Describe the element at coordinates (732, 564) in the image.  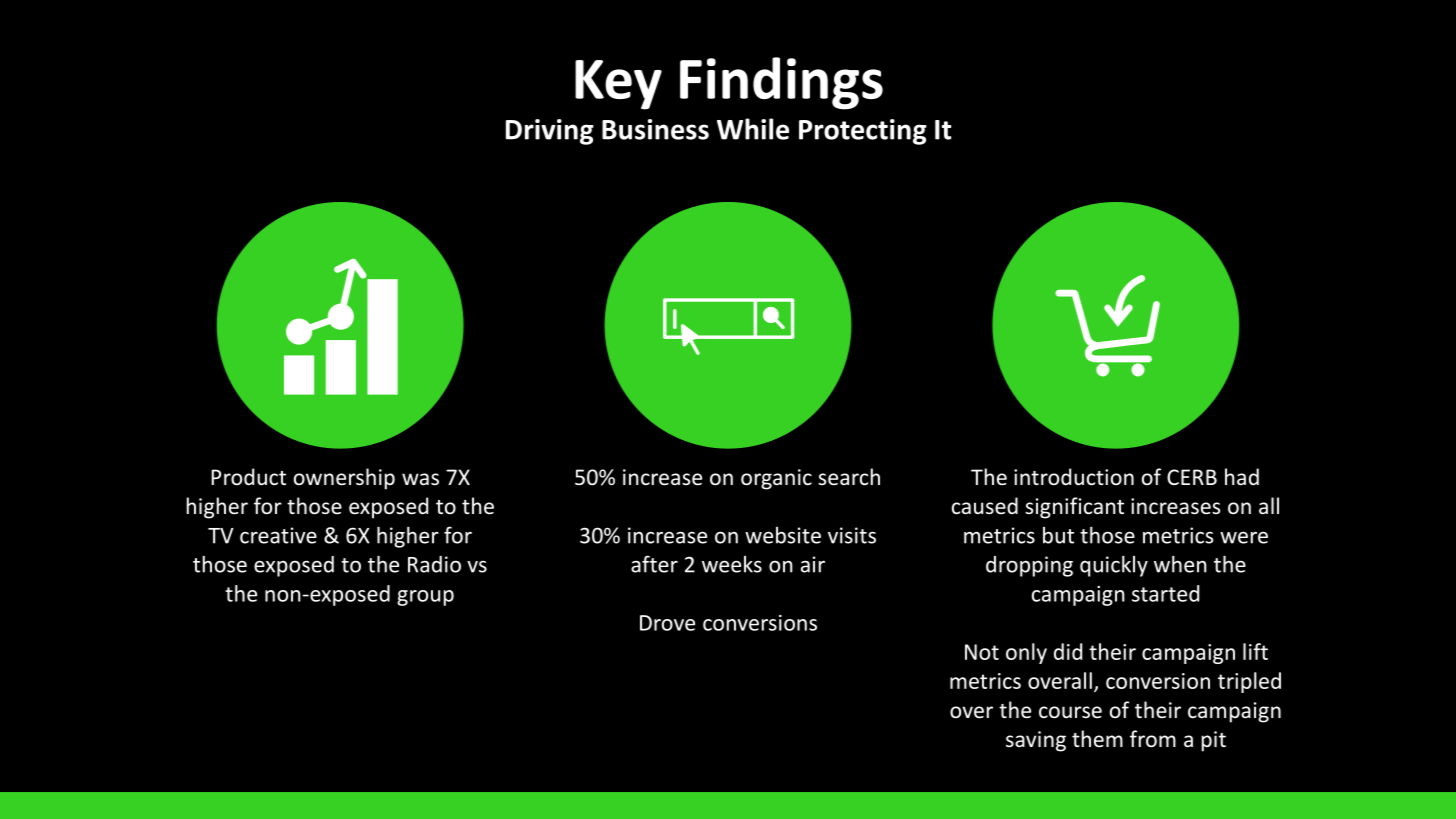
I see `weeks` at that location.
